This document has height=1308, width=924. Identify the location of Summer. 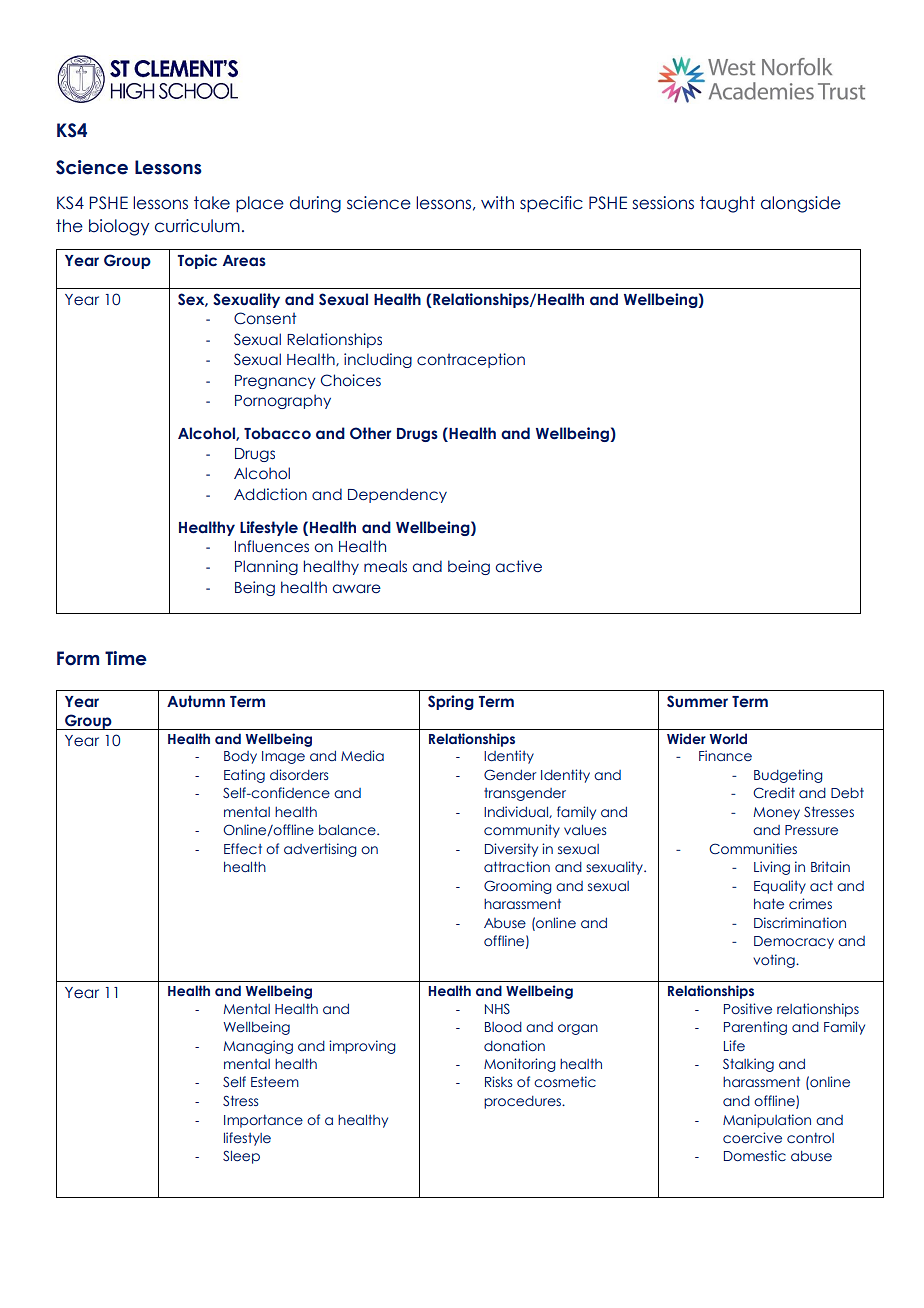
(697, 701).
